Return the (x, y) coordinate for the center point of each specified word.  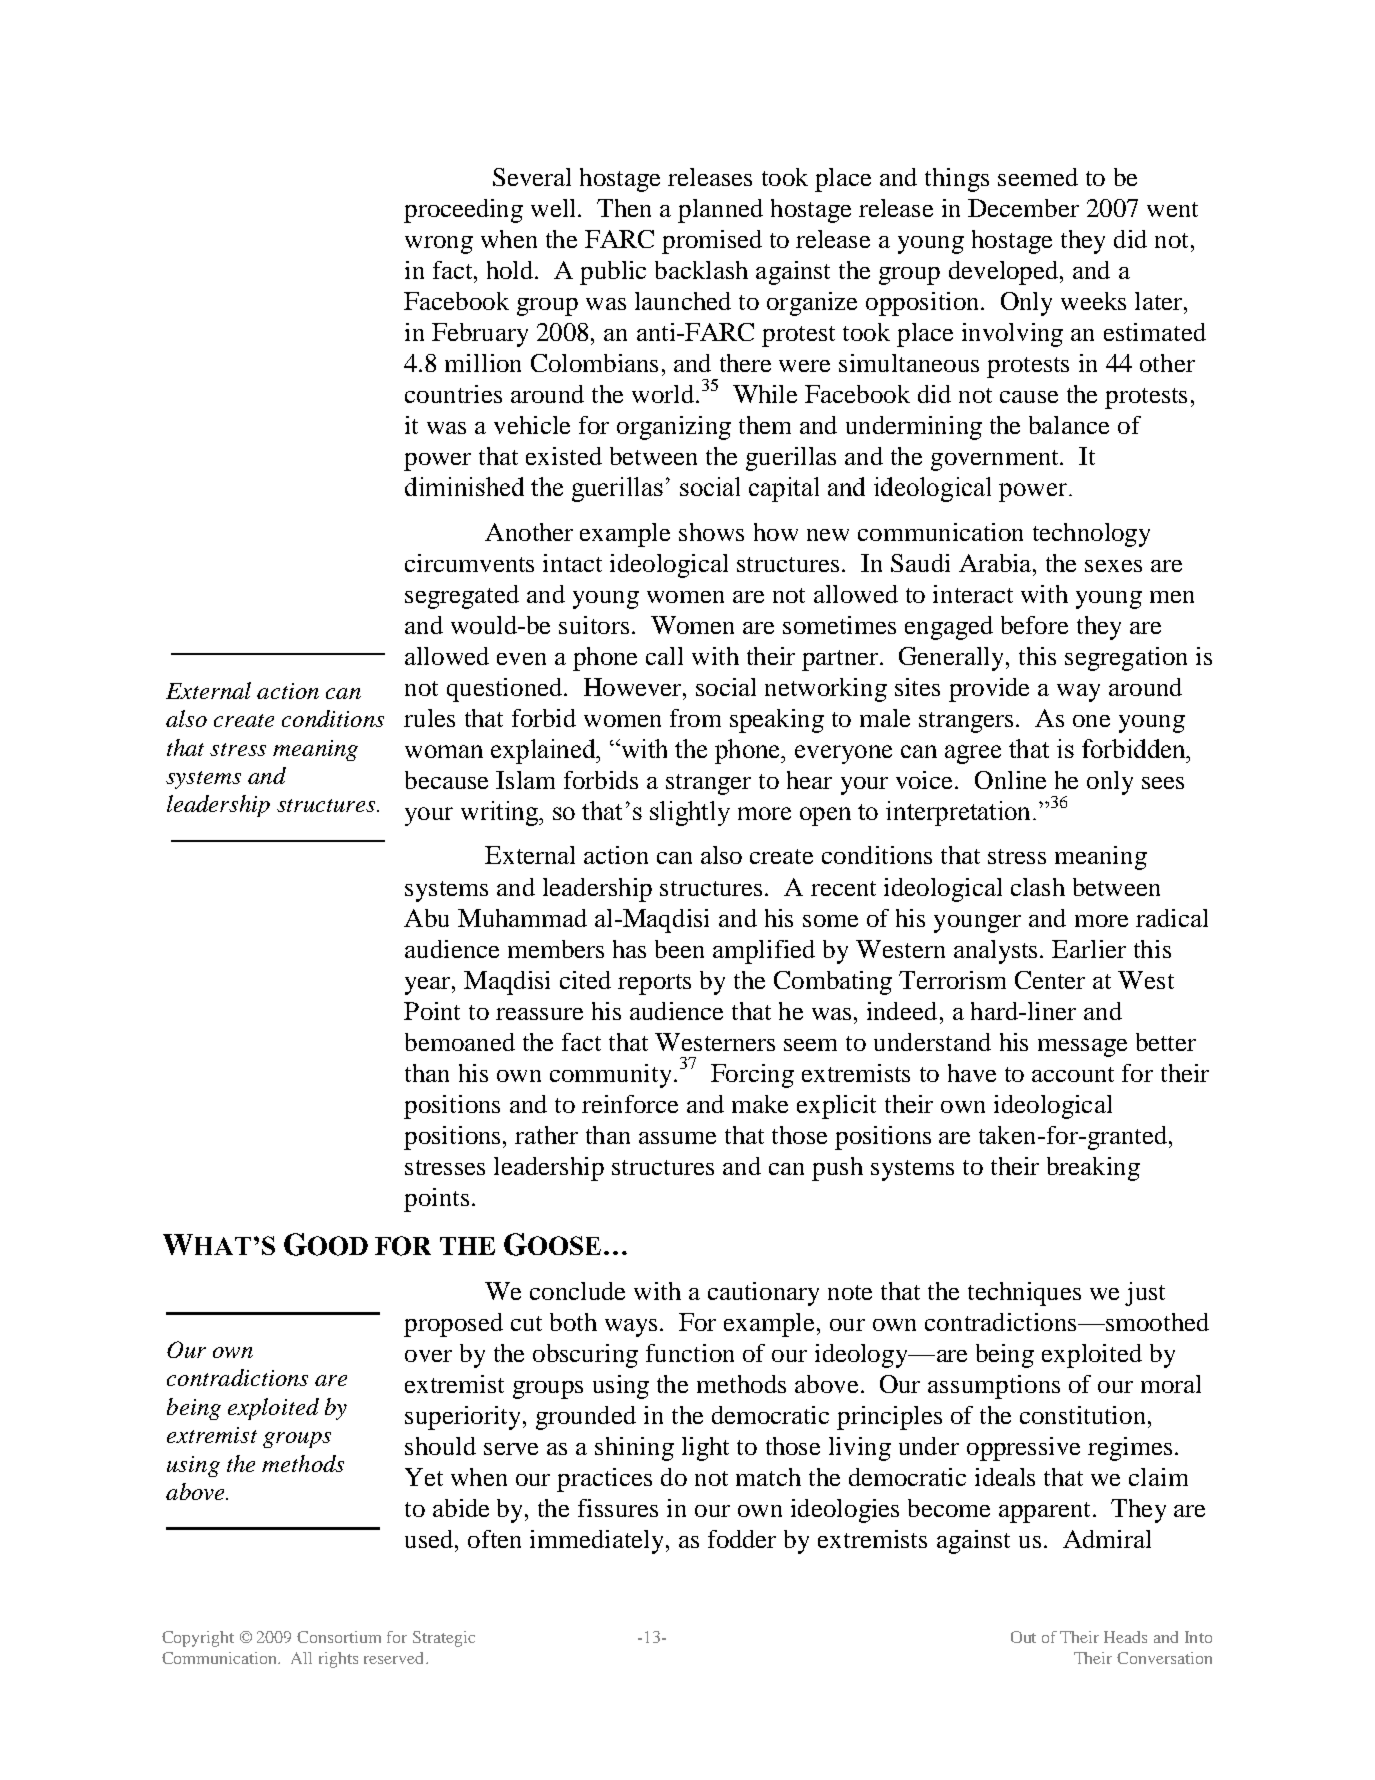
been (679, 949)
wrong (439, 245)
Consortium (339, 1637)
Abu (426, 918)
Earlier (1089, 949)
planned (720, 211)
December (1023, 208)
